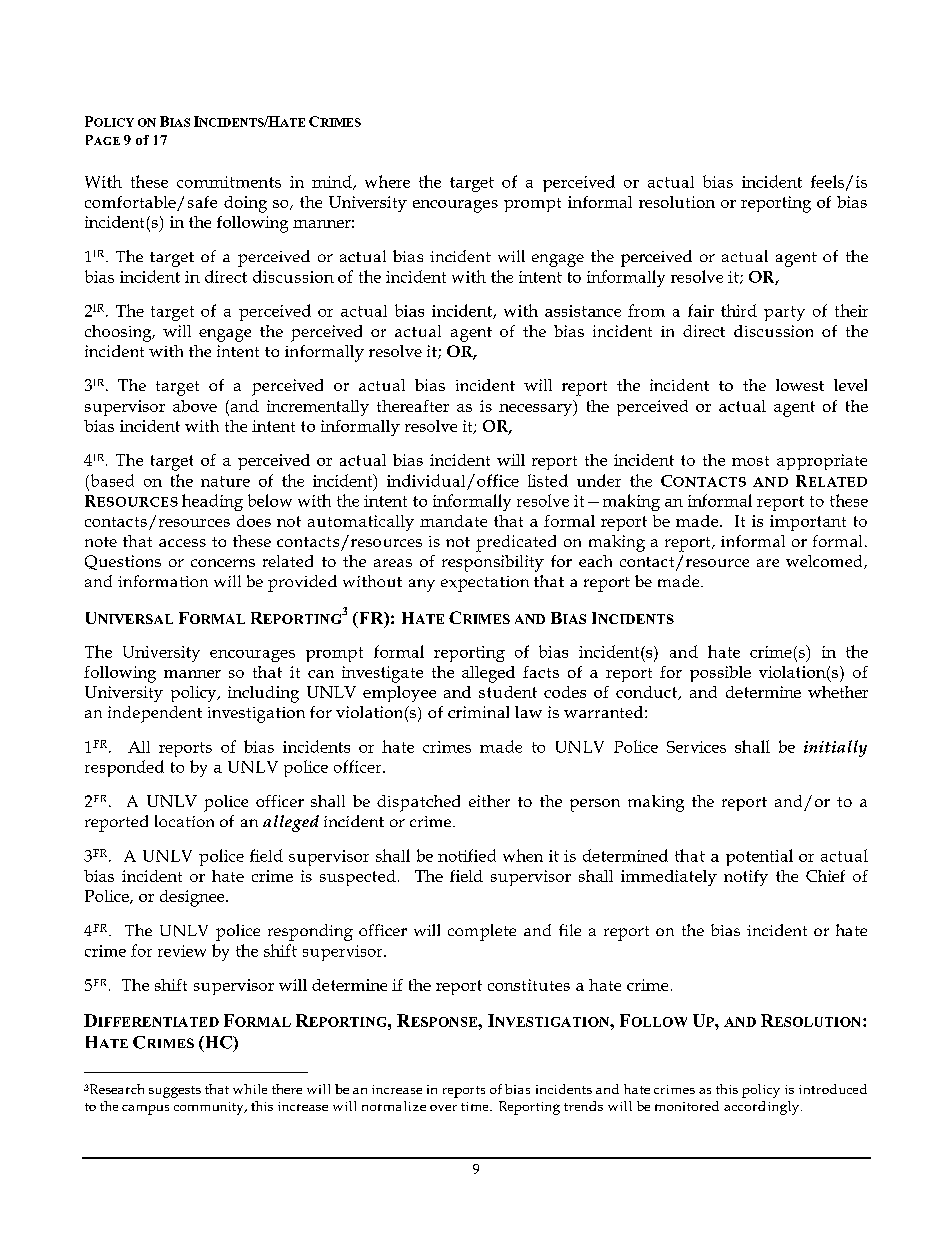 The width and height of the screenshot is (952, 1233). What do you see at coordinates (245, 204) in the screenshot?
I see `doing` at bounding box center [245, 204].
